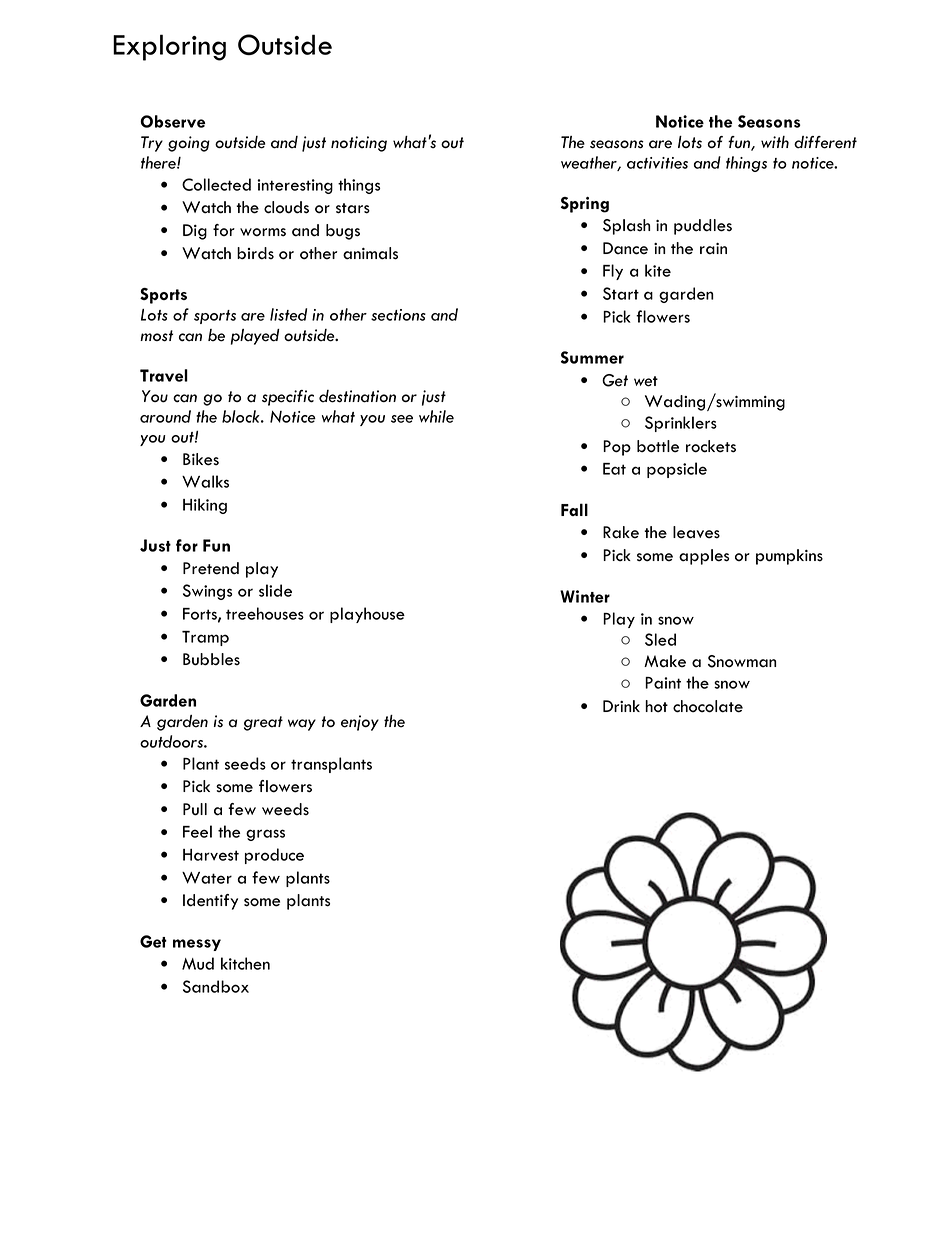 This document has width=952, height=1235. What do you see at coordinates (245, 963) in the document?
I see `kitchen` at bounding box center [245, 963].
